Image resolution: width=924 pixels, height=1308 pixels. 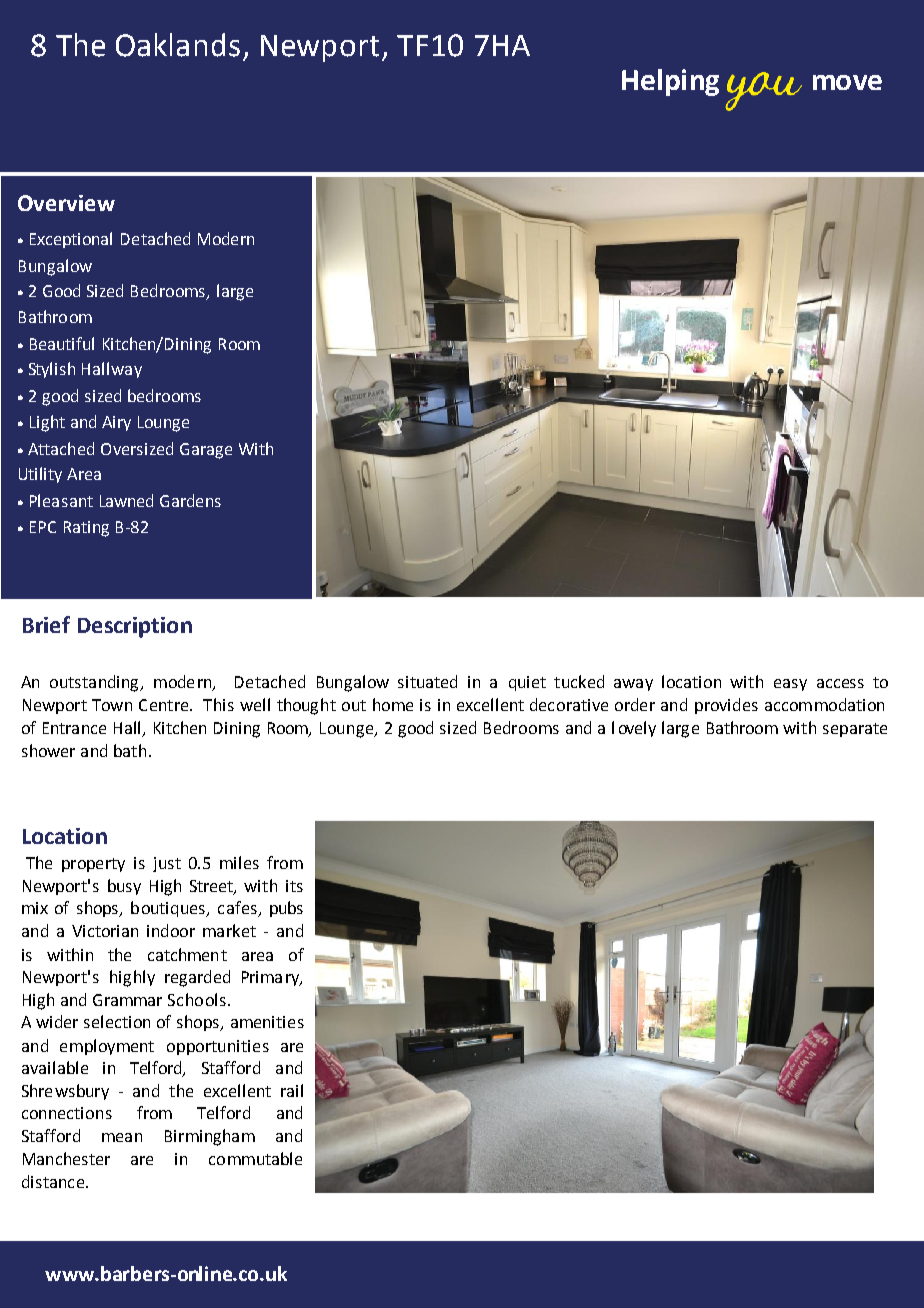 I want to click on easy, so click(x=790, y=685).
